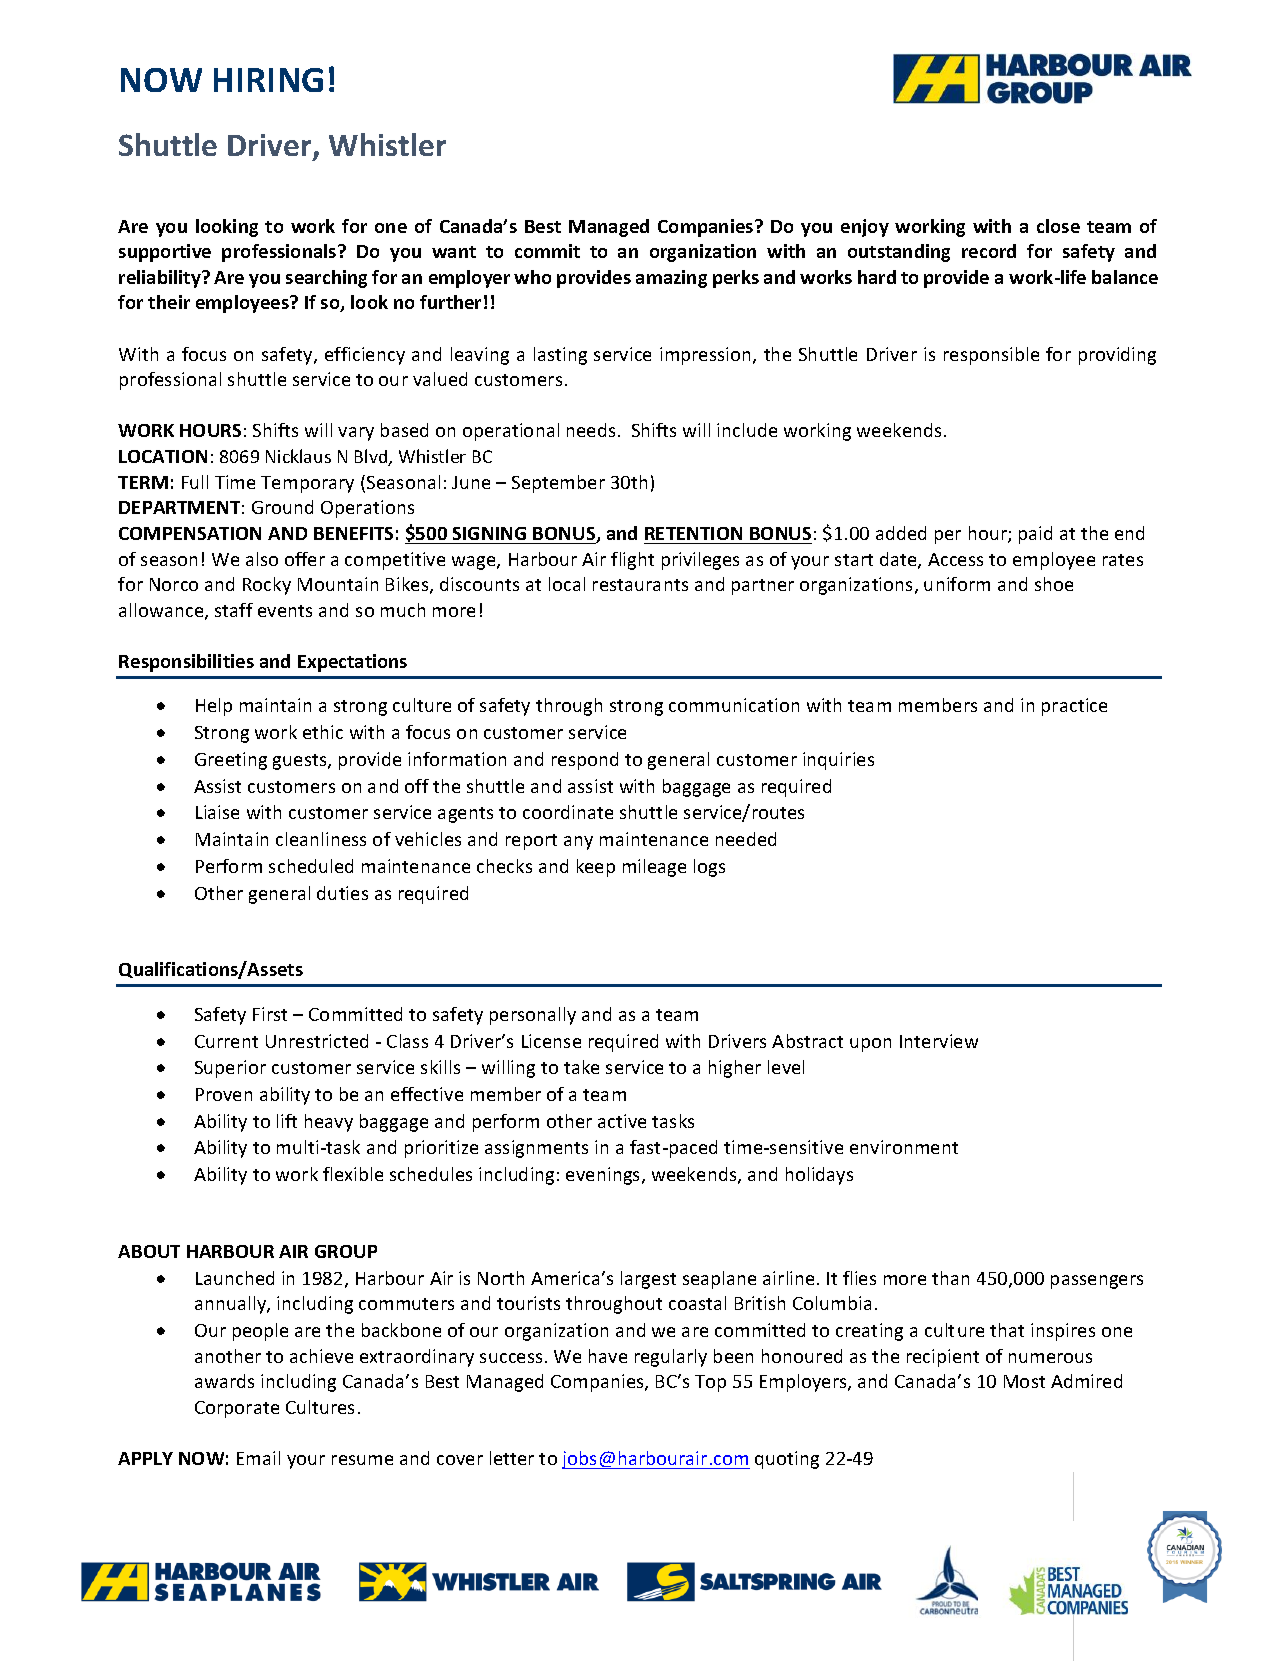 The height and width of the page is (1661, 1283). Describe the element at coordinates (671, 279) in the page. I see `amazing` at that location.
